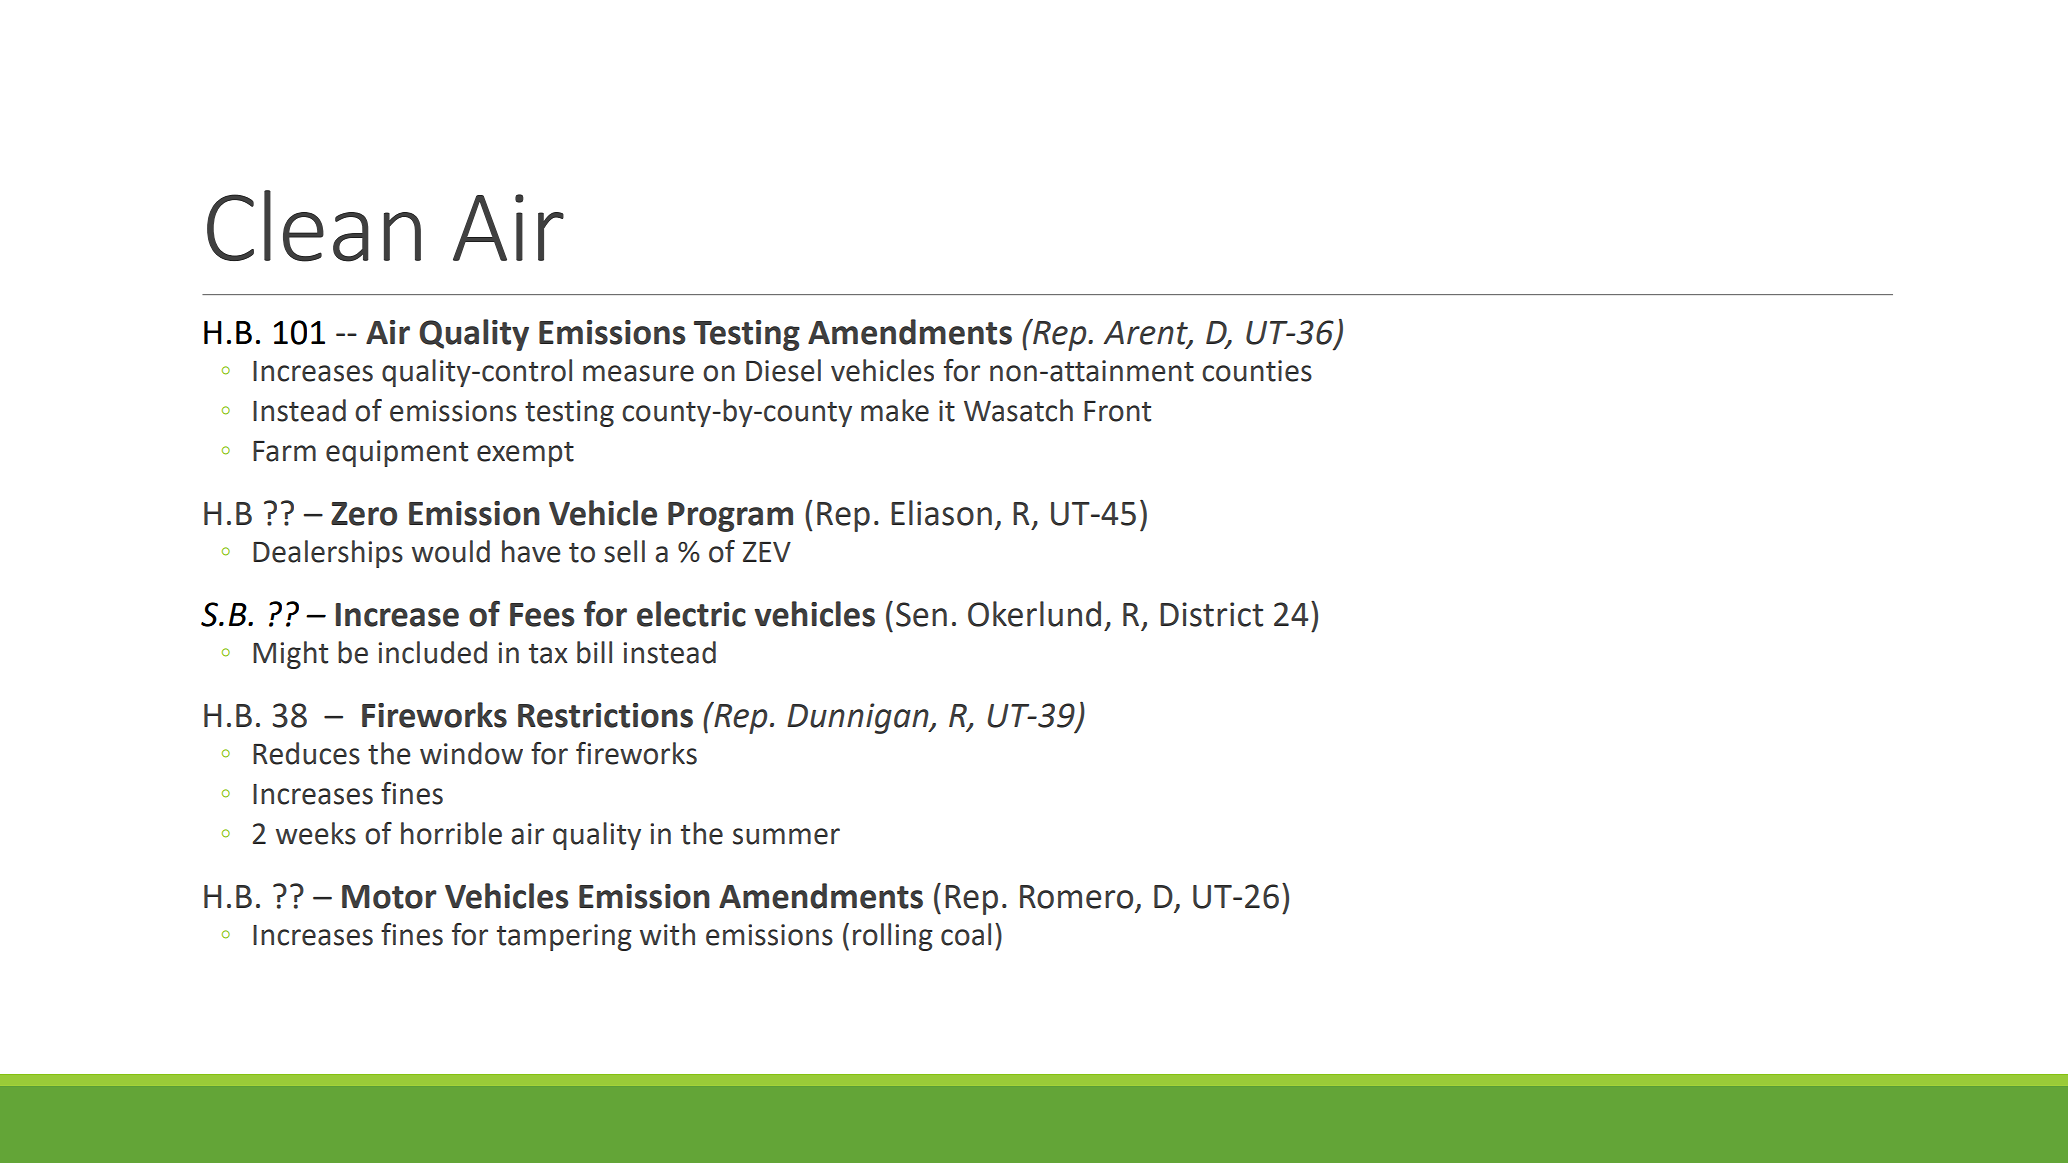  What do you see at coordinates (1076, 897) in the image?
I see `Romero` at bounding box center [1076, 897].
